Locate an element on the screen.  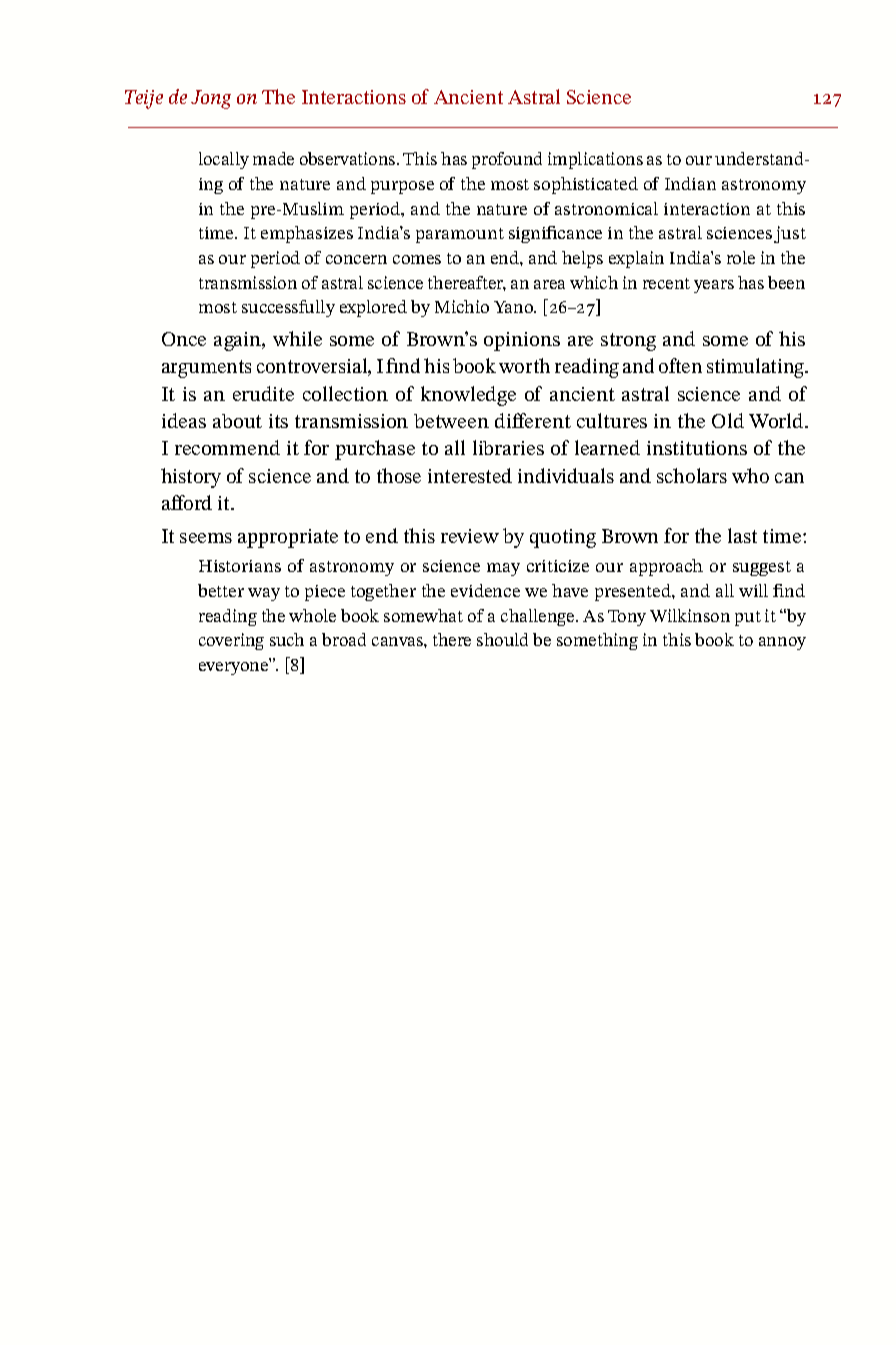
implications is located at coordinates (595, 160).
